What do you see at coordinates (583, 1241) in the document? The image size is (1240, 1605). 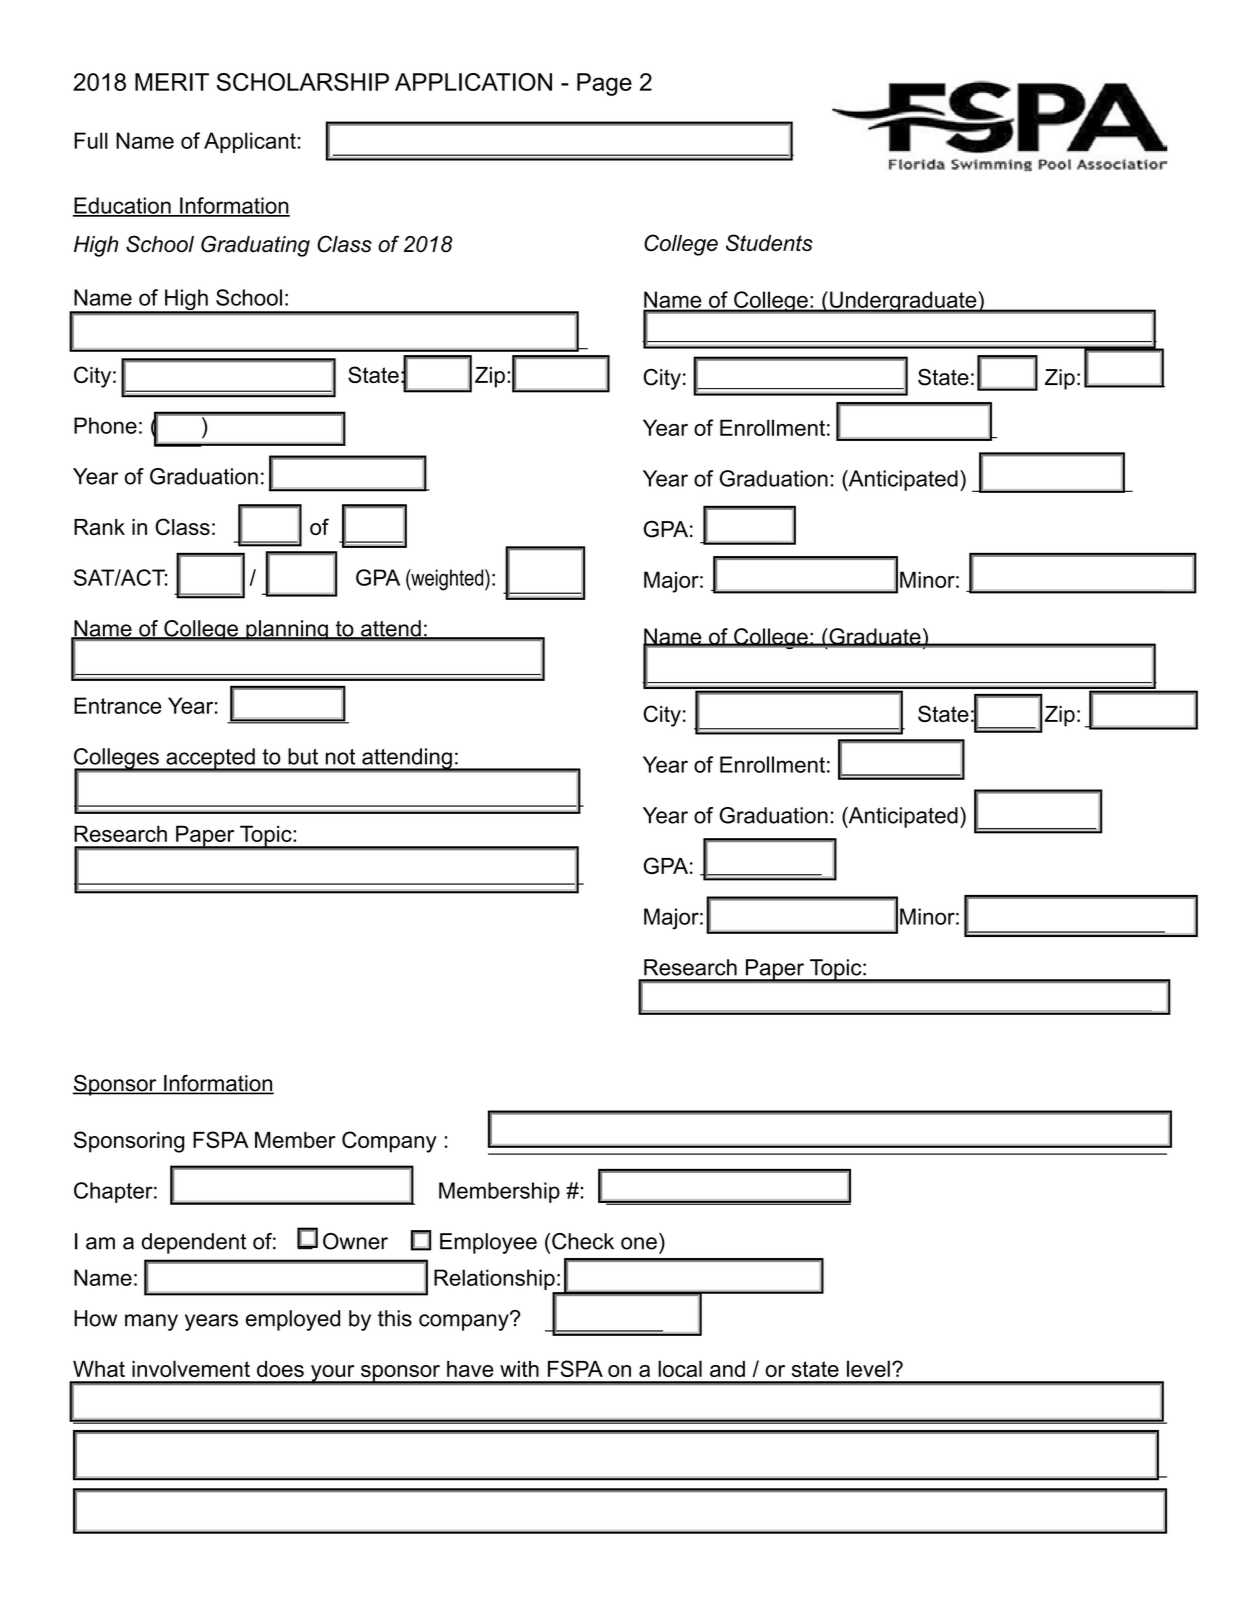 I see `Check` at bounding box center [583, 1241].
